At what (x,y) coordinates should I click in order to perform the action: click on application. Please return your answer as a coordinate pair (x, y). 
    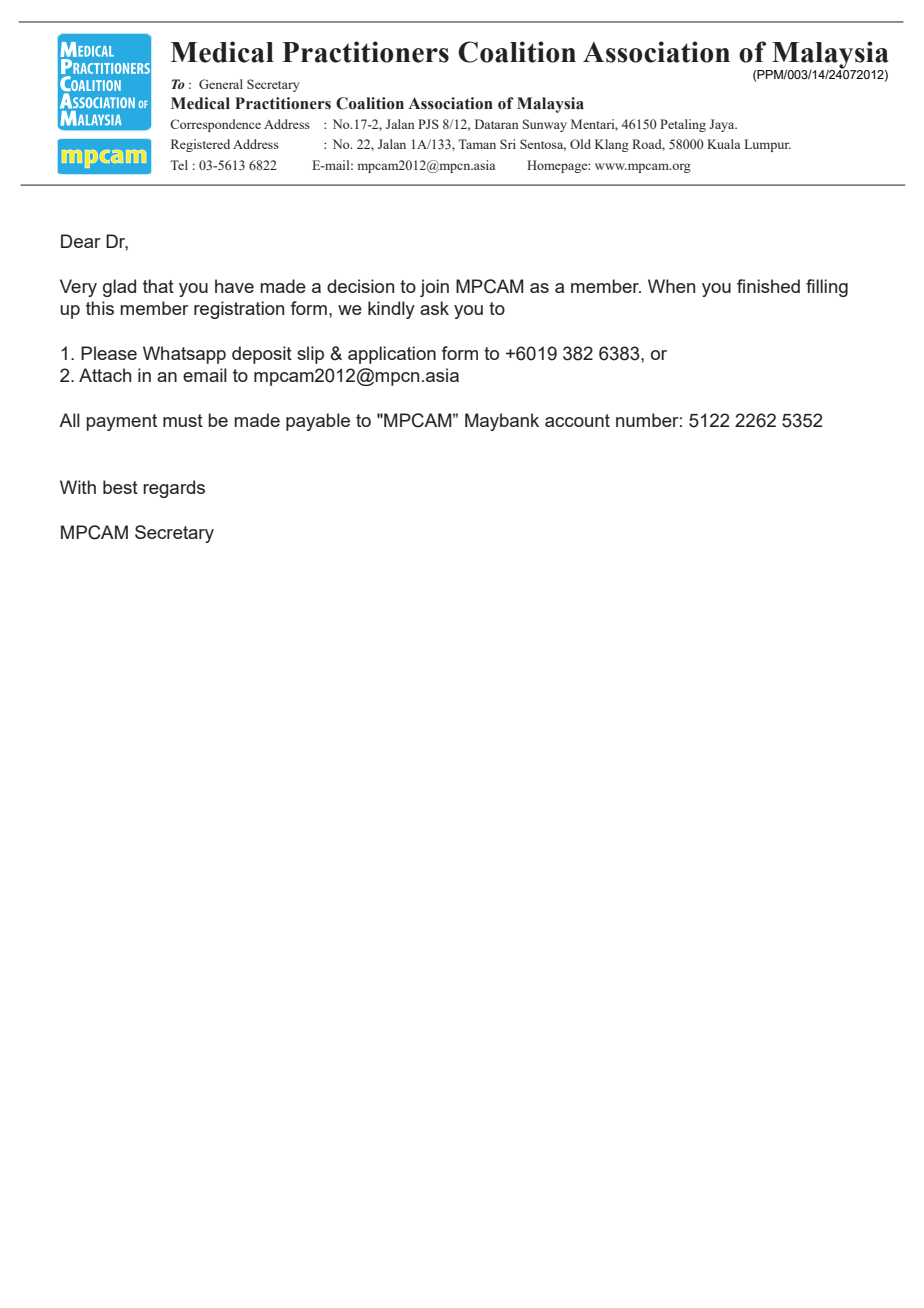
    Looking at the image, I should click on (392, 355).
